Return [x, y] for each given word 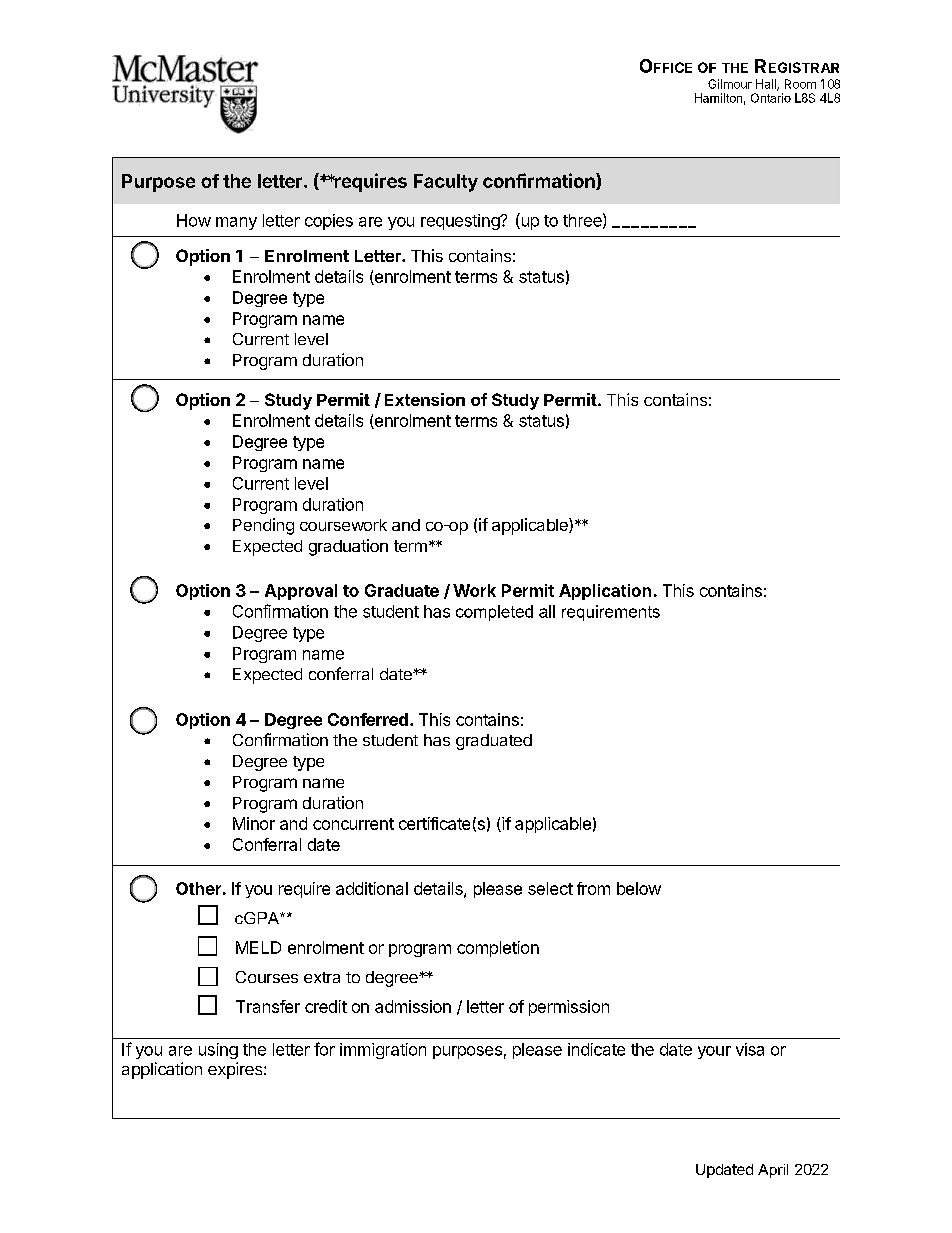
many [236, 223]
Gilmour [730, 84]
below [639, 888]
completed [494, 613]
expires [236, 1070]
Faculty [446, 183]
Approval [301, 592]
